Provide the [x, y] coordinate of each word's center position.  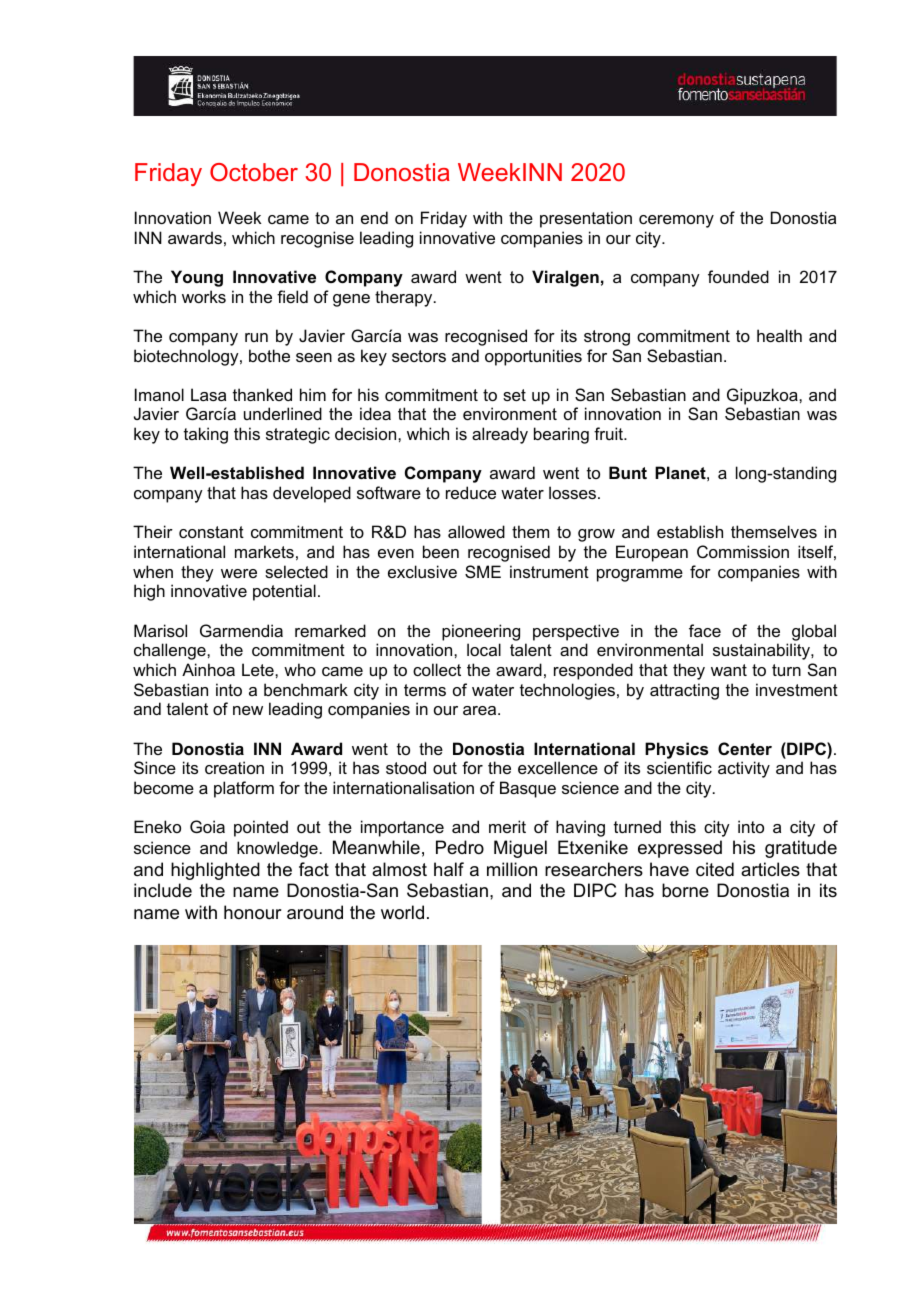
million [512, 869]
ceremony [676, 221]
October [254, 172]
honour [253, 912]
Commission [743, 551]
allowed [476, 531]
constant [211, 532]
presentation [586, 219]
